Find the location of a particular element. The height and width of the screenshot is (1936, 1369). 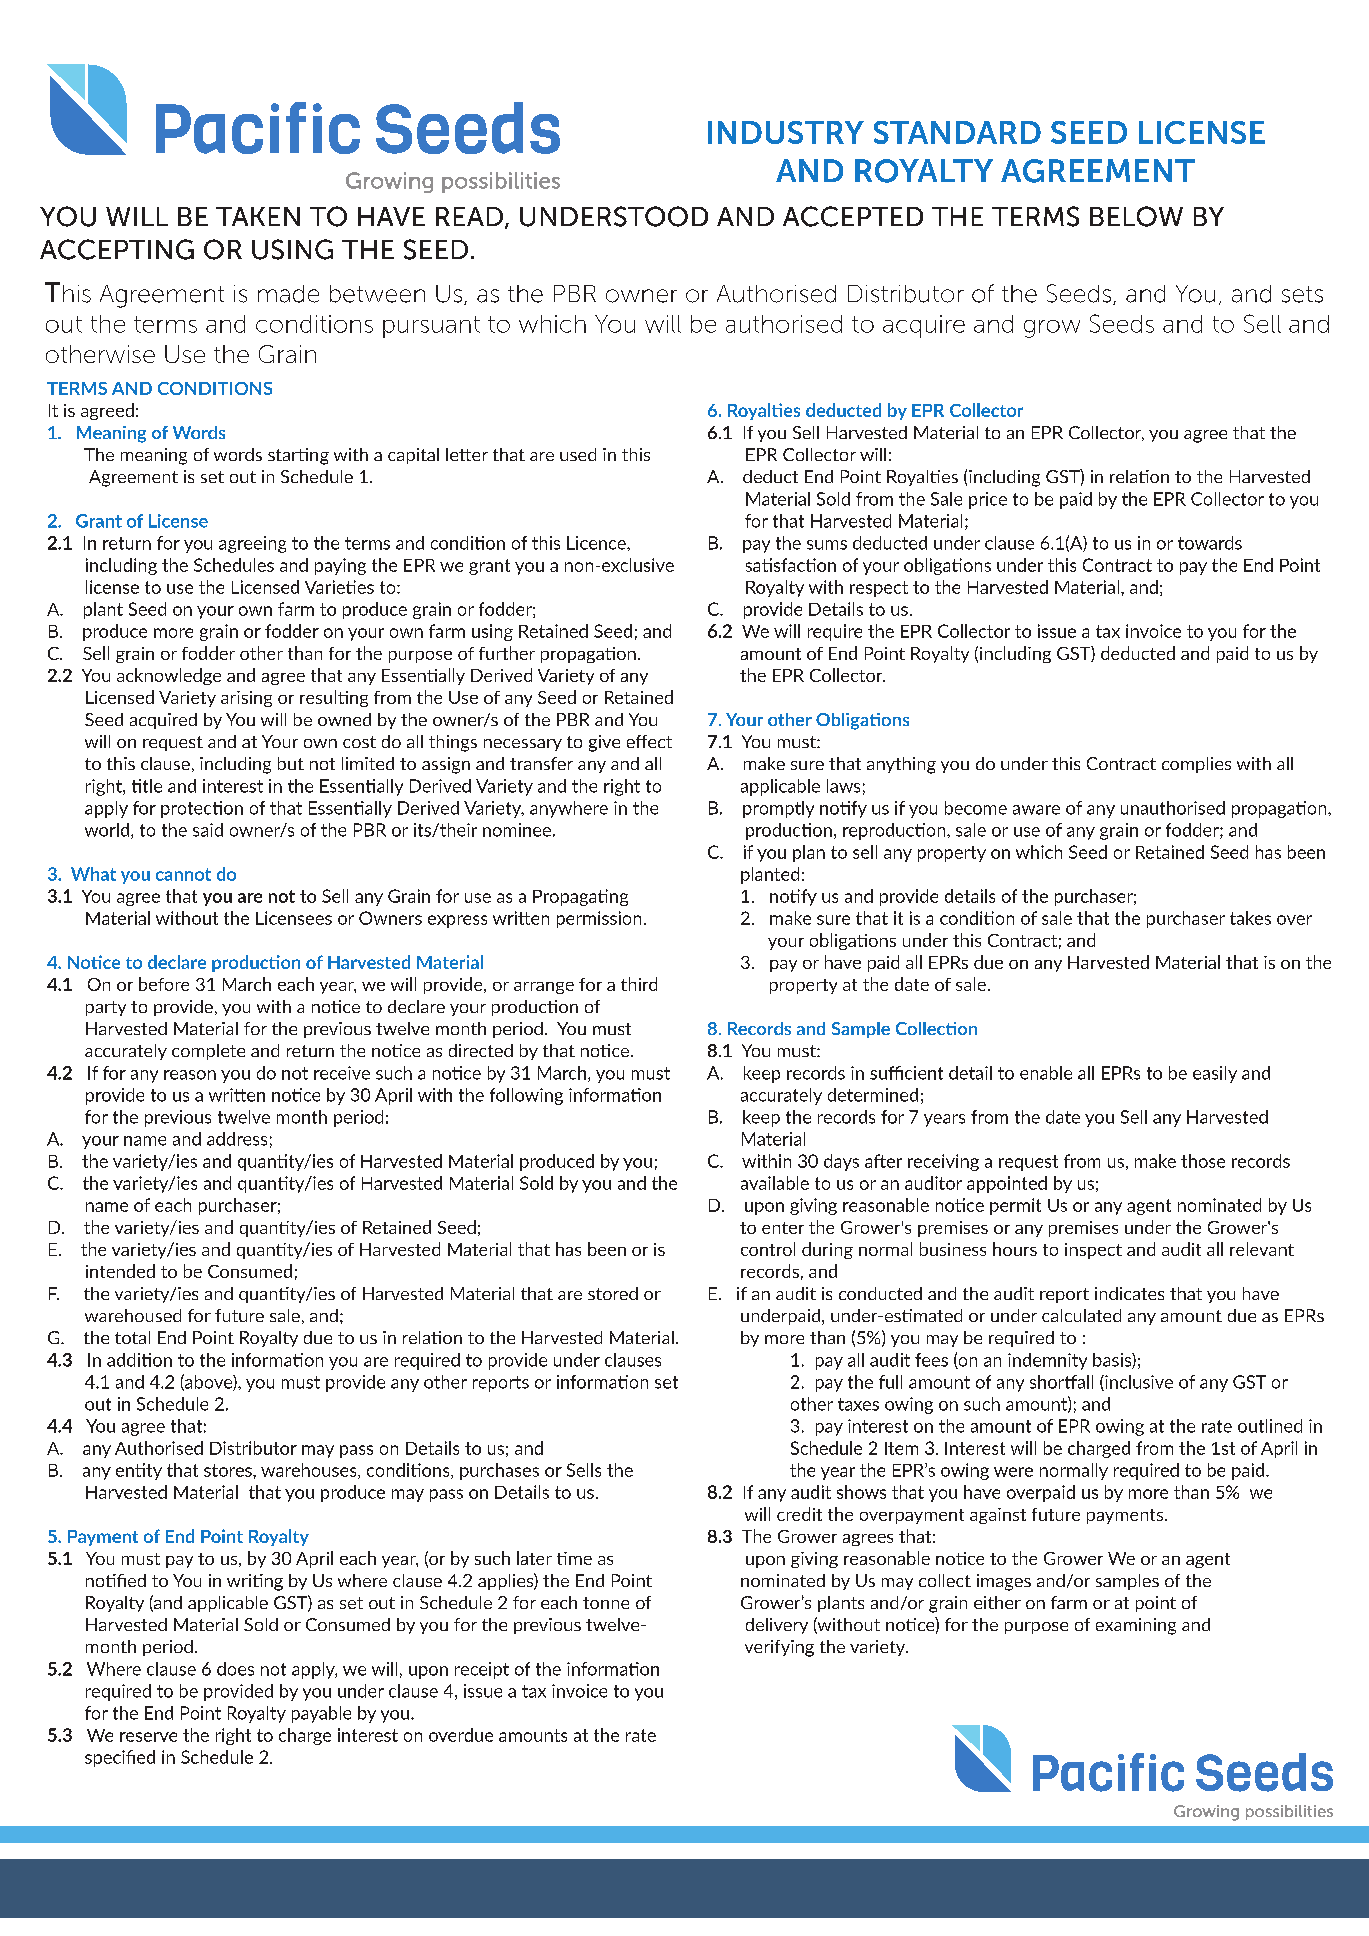

TAKEN is located at coordinates (258, 216).
